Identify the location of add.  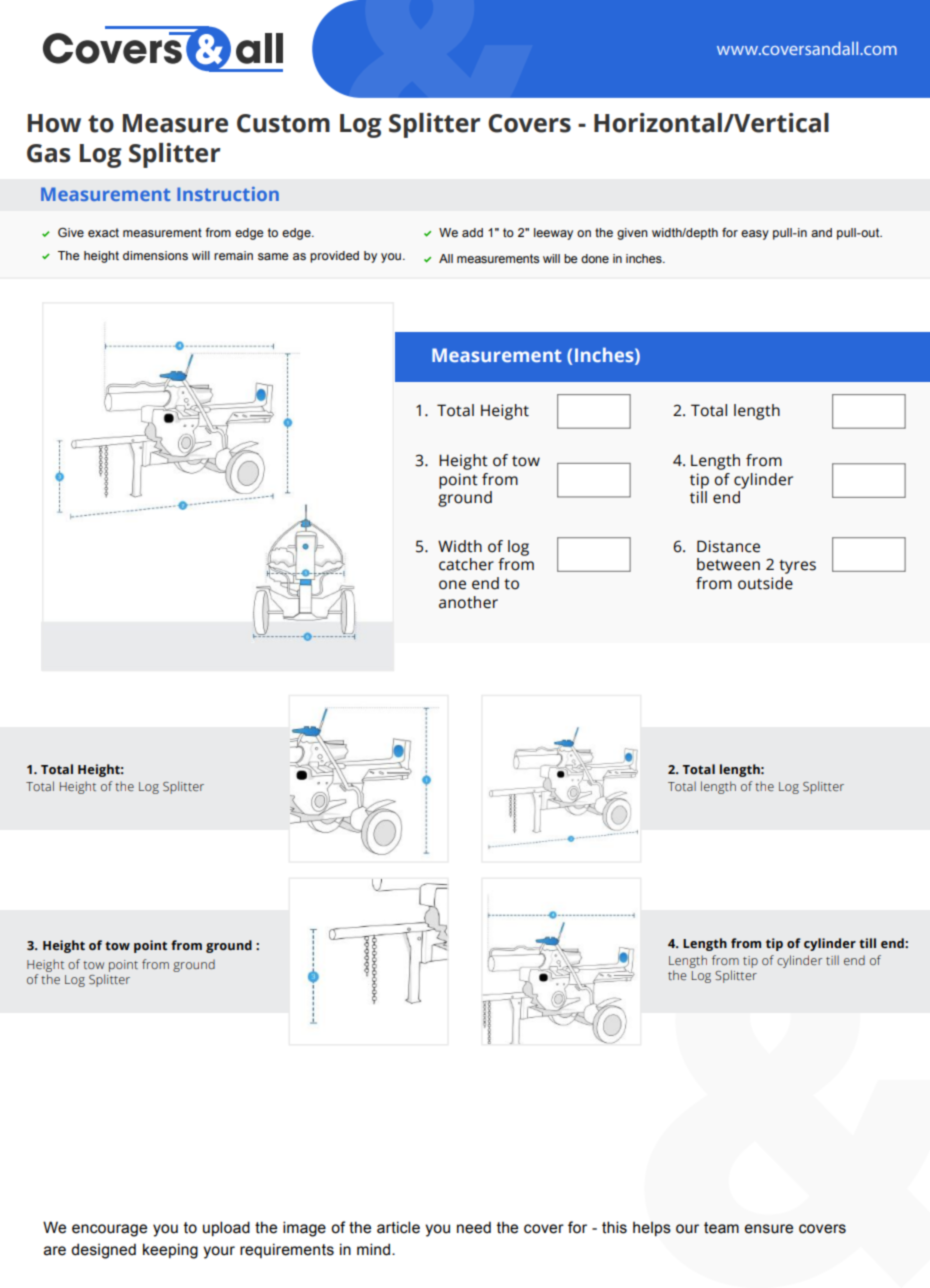
(472, 232).
